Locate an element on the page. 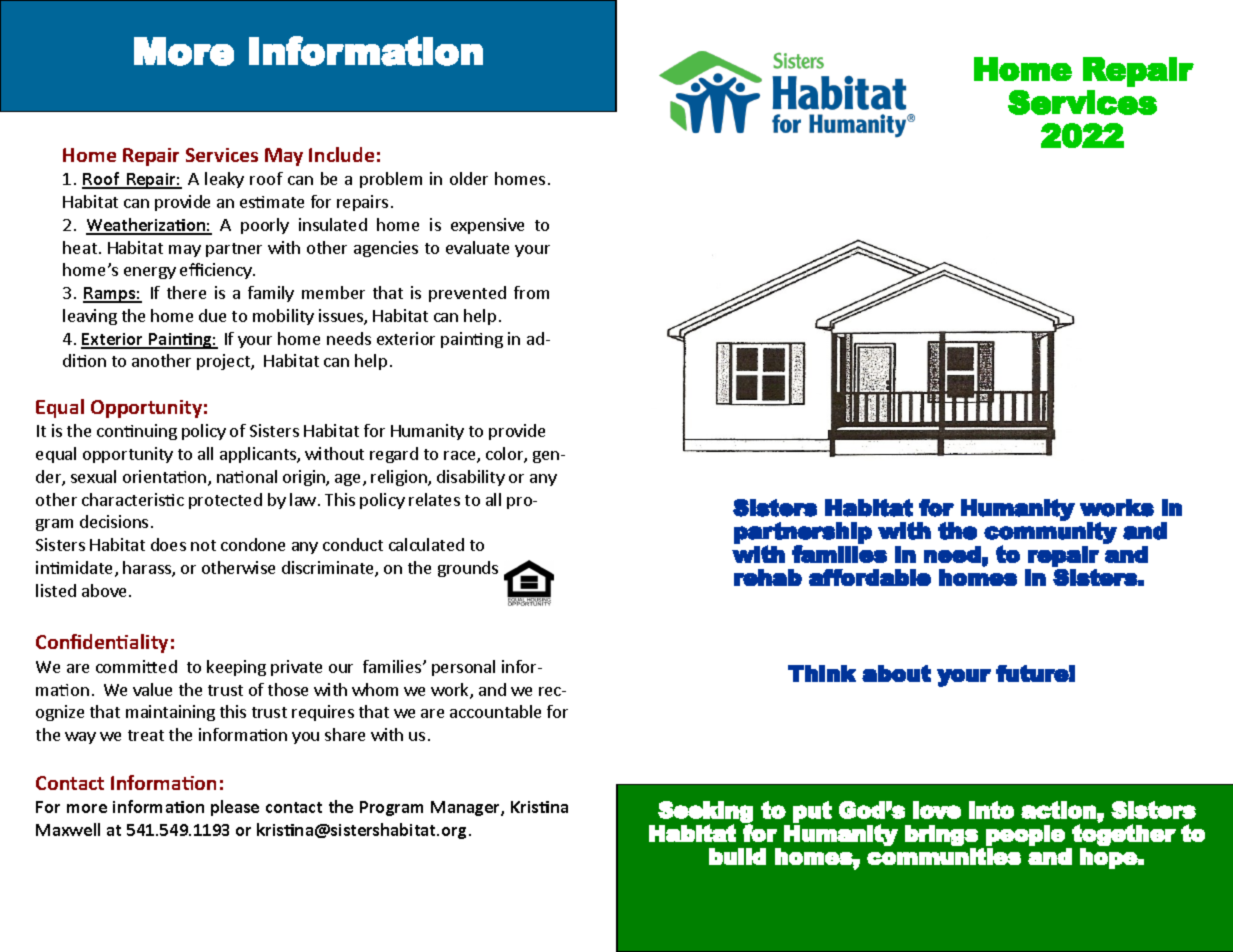  grounds is located at coordinates (468, 569).
